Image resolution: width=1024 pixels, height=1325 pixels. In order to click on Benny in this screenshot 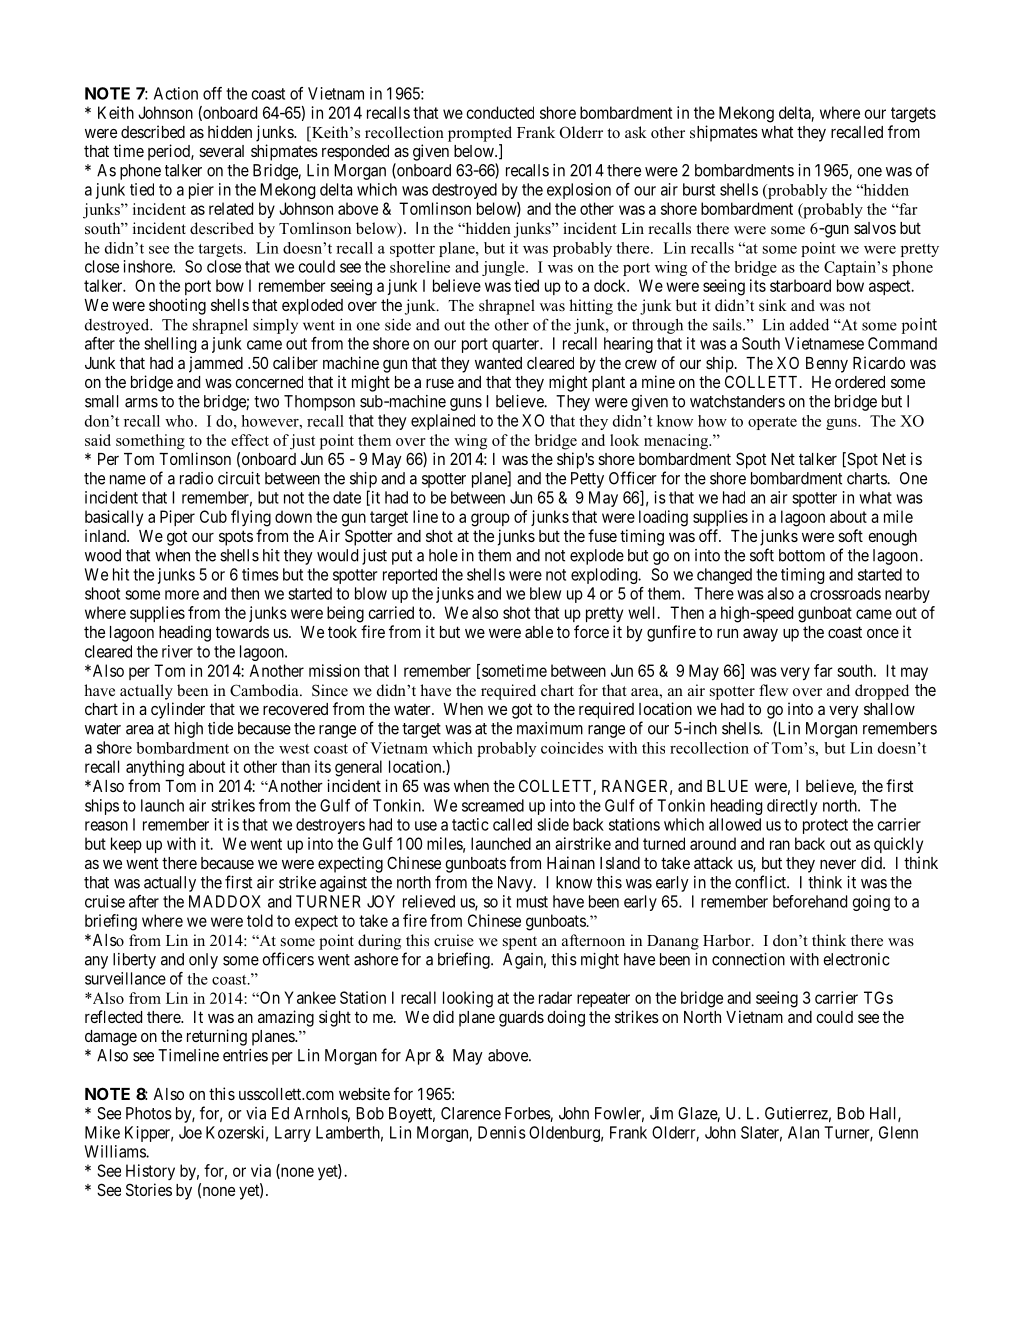, I will do `click(827, 365)`.
